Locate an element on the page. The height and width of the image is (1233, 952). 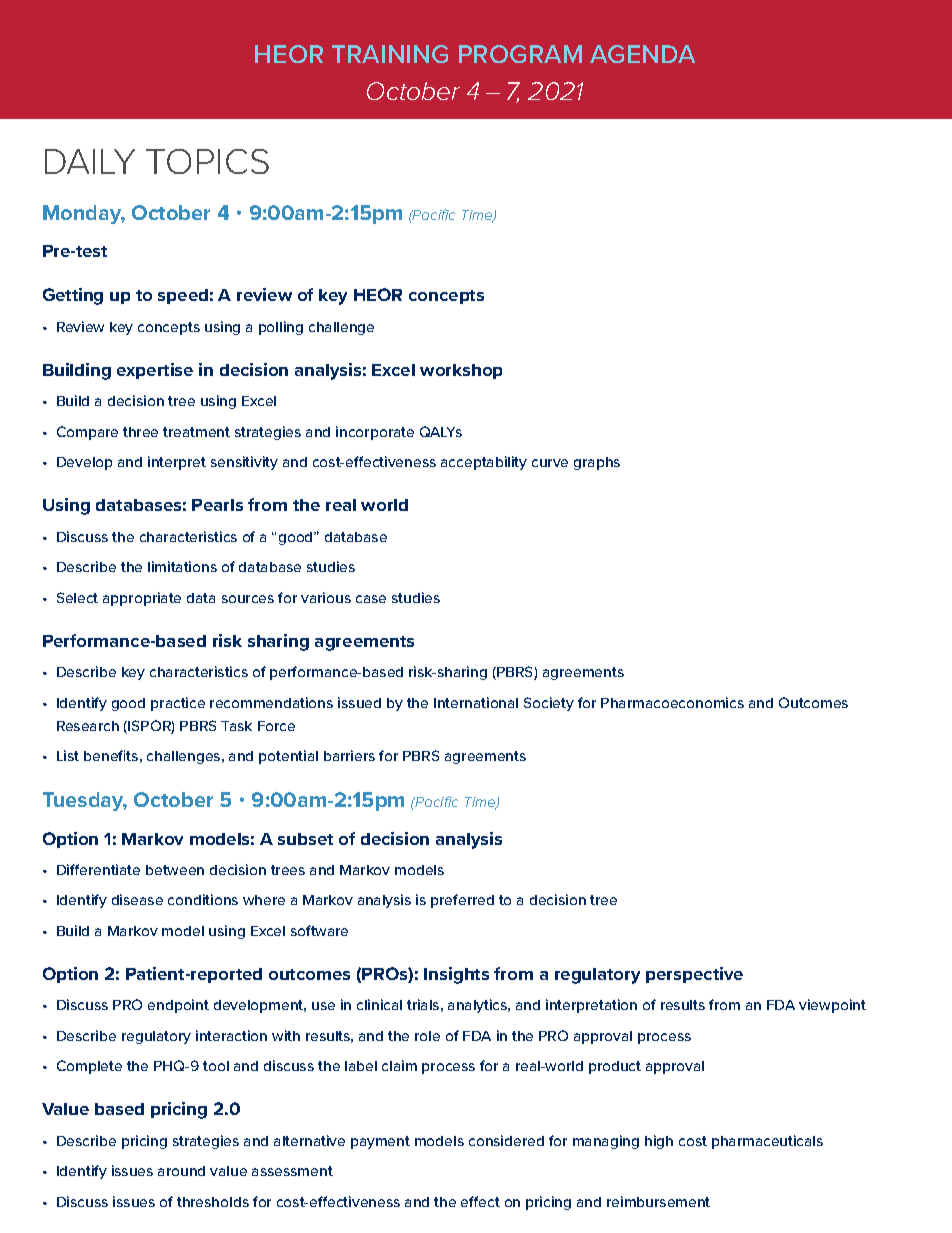
around is located at coordinates (181, 1171).
